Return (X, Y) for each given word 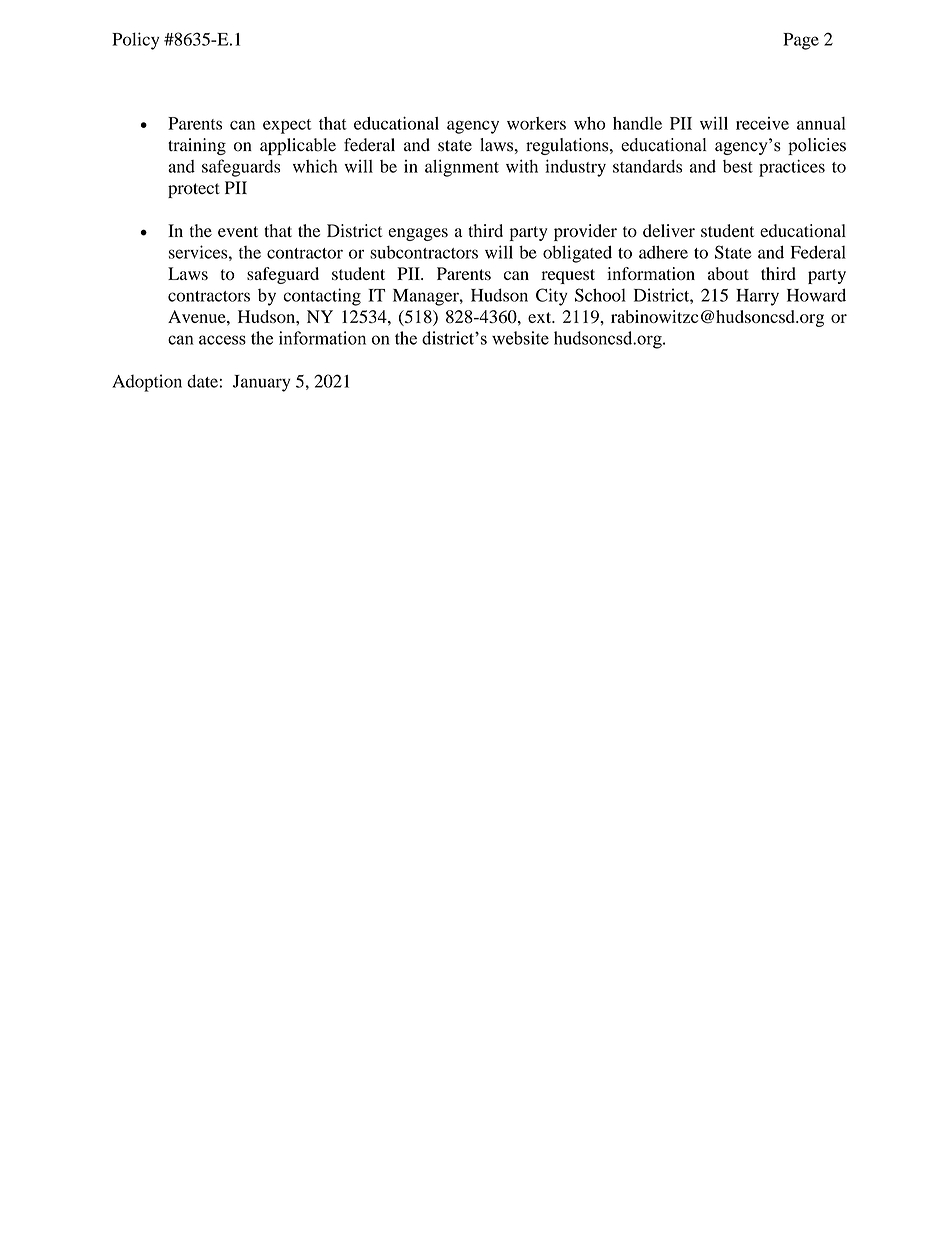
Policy (135, 41)
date (203, 381)
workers (536, 123)
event (238, 231)
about (728, 273)
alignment (462, 168)
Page (801, 41)
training (197, 146)
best (738, 166)
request (568, 276)
